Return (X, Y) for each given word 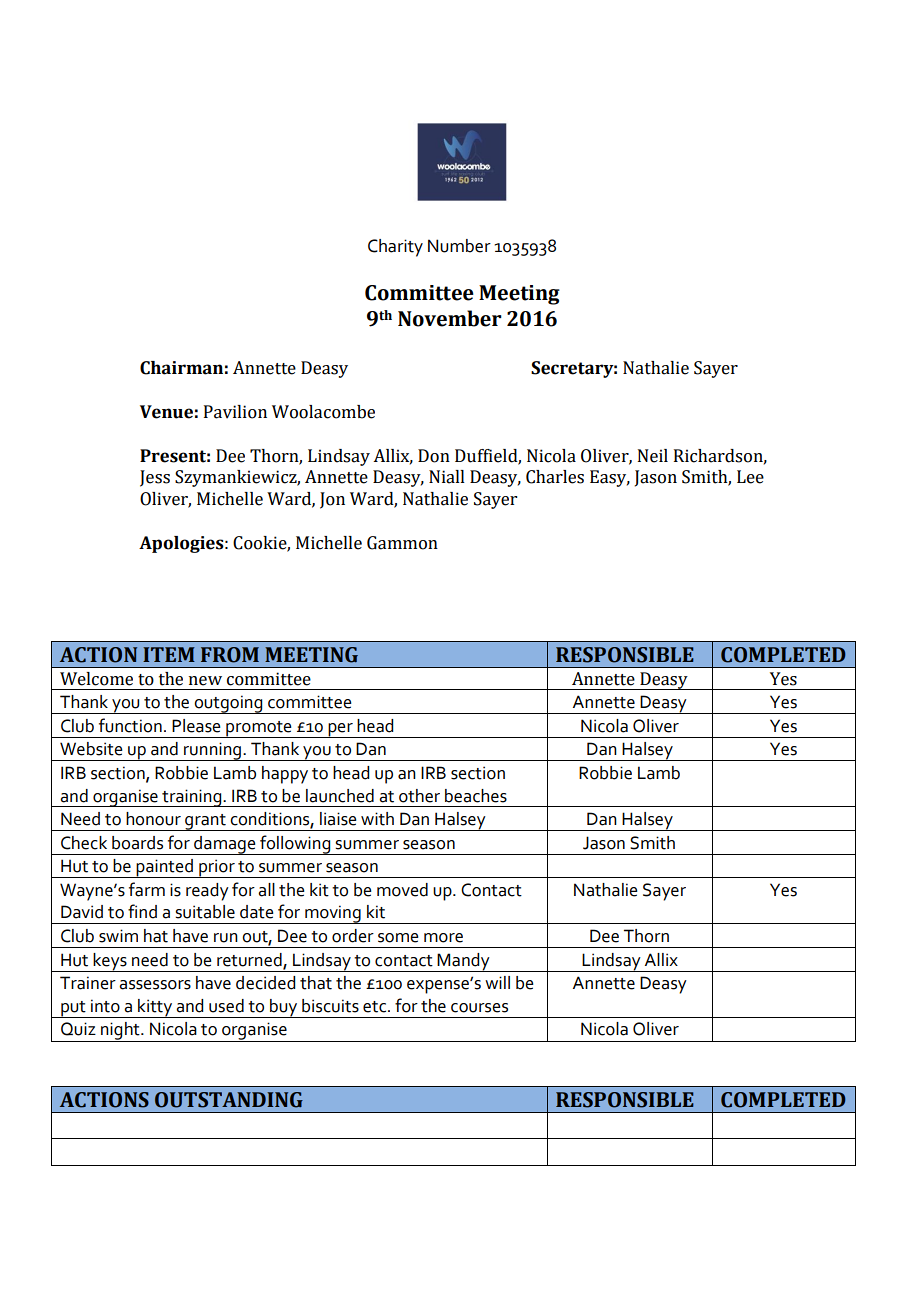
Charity (395, 248)
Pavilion (235, 412)
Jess (155, 478)
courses (479, 1008)
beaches (476, 796)
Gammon (402, 543)
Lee (750, 477)
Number (459, 246)
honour (153, 819)
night (120, 1032)
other (419, 796)
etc (376, 1007)
